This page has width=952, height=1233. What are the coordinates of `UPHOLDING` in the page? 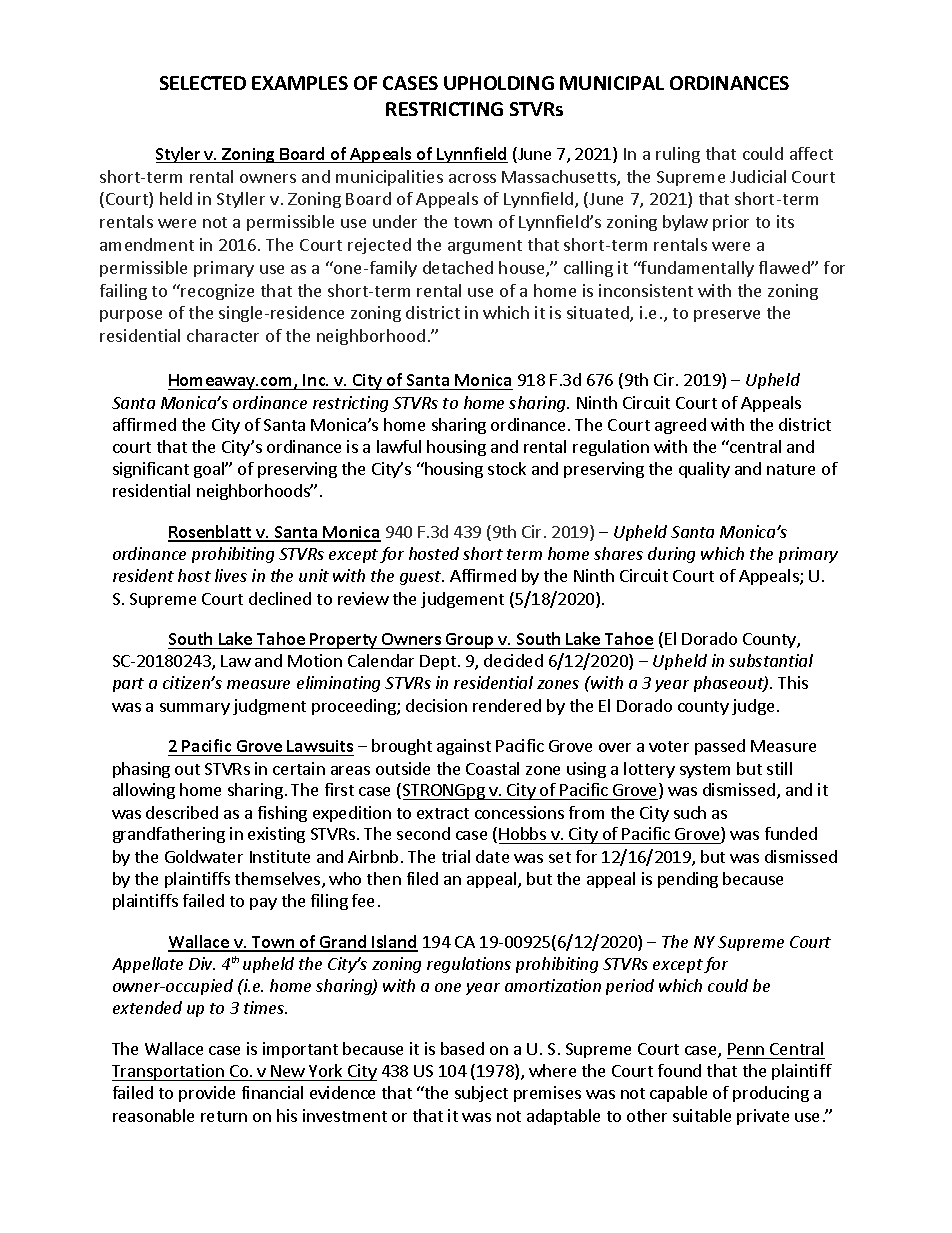 It's located at (499, 83).
